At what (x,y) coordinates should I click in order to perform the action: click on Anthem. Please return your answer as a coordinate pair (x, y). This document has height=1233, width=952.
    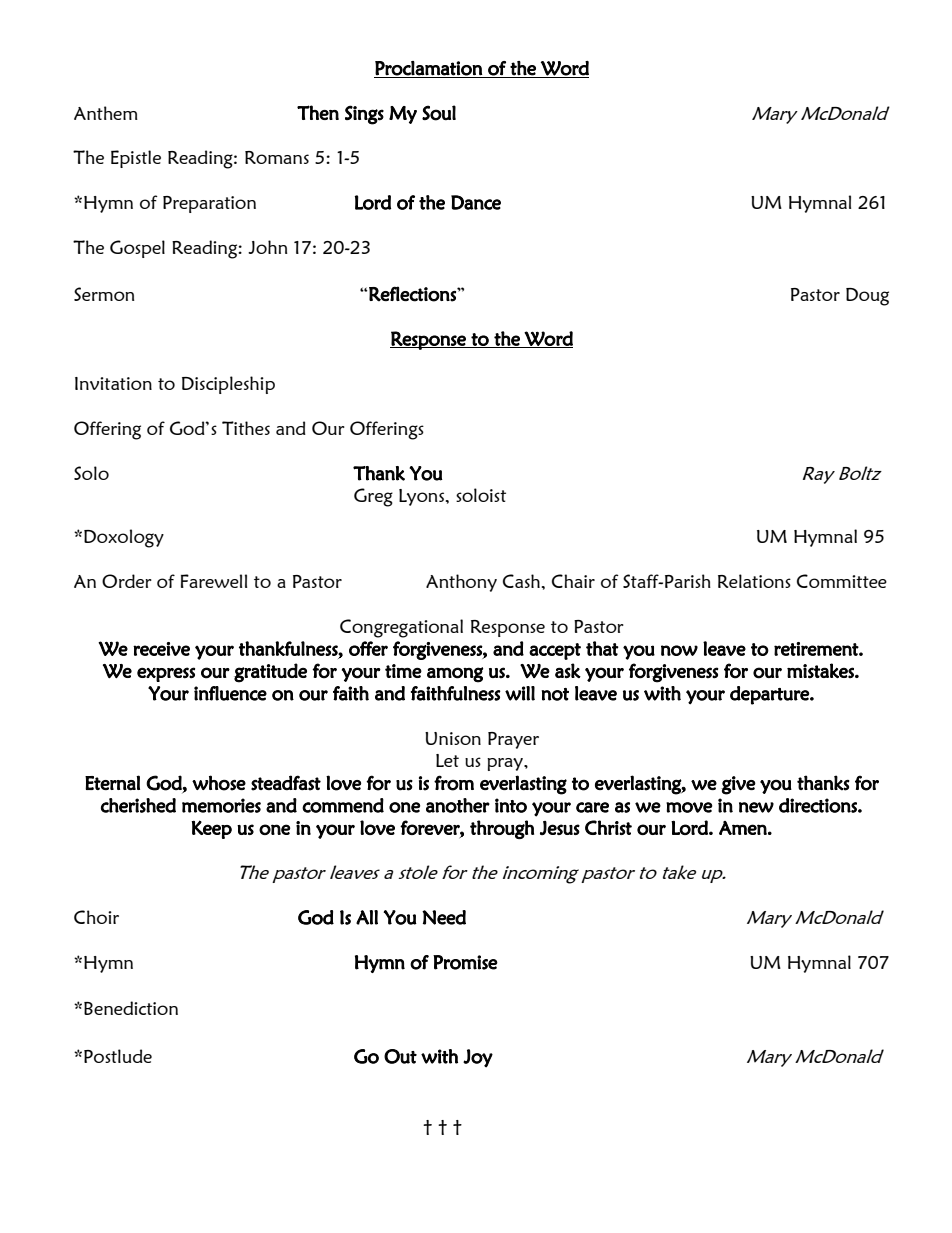
    Looking at the image, I should click on (106, 113).
